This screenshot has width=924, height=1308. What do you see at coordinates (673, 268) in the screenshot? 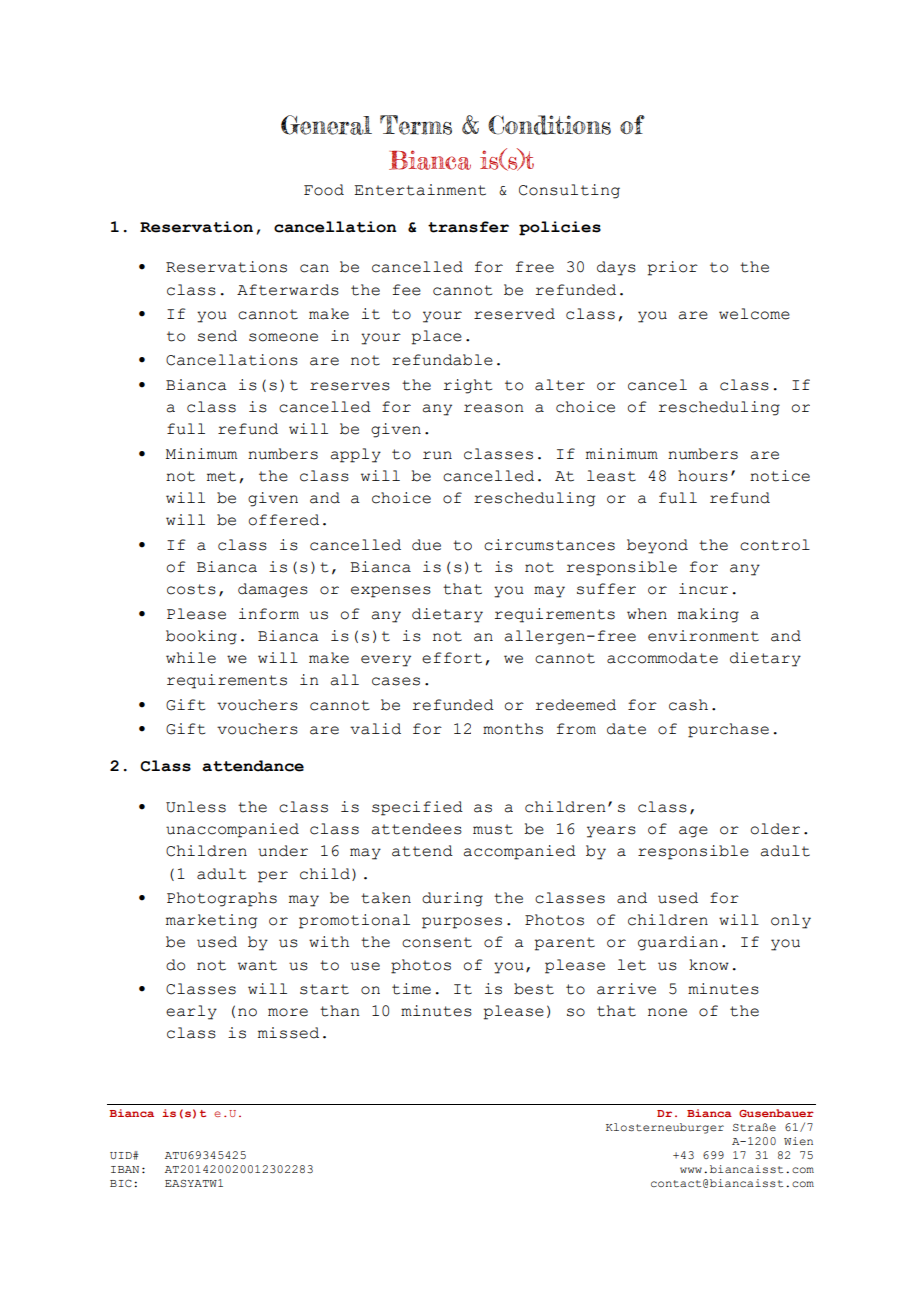
I see `prior` at bounding box center [673, 268].
